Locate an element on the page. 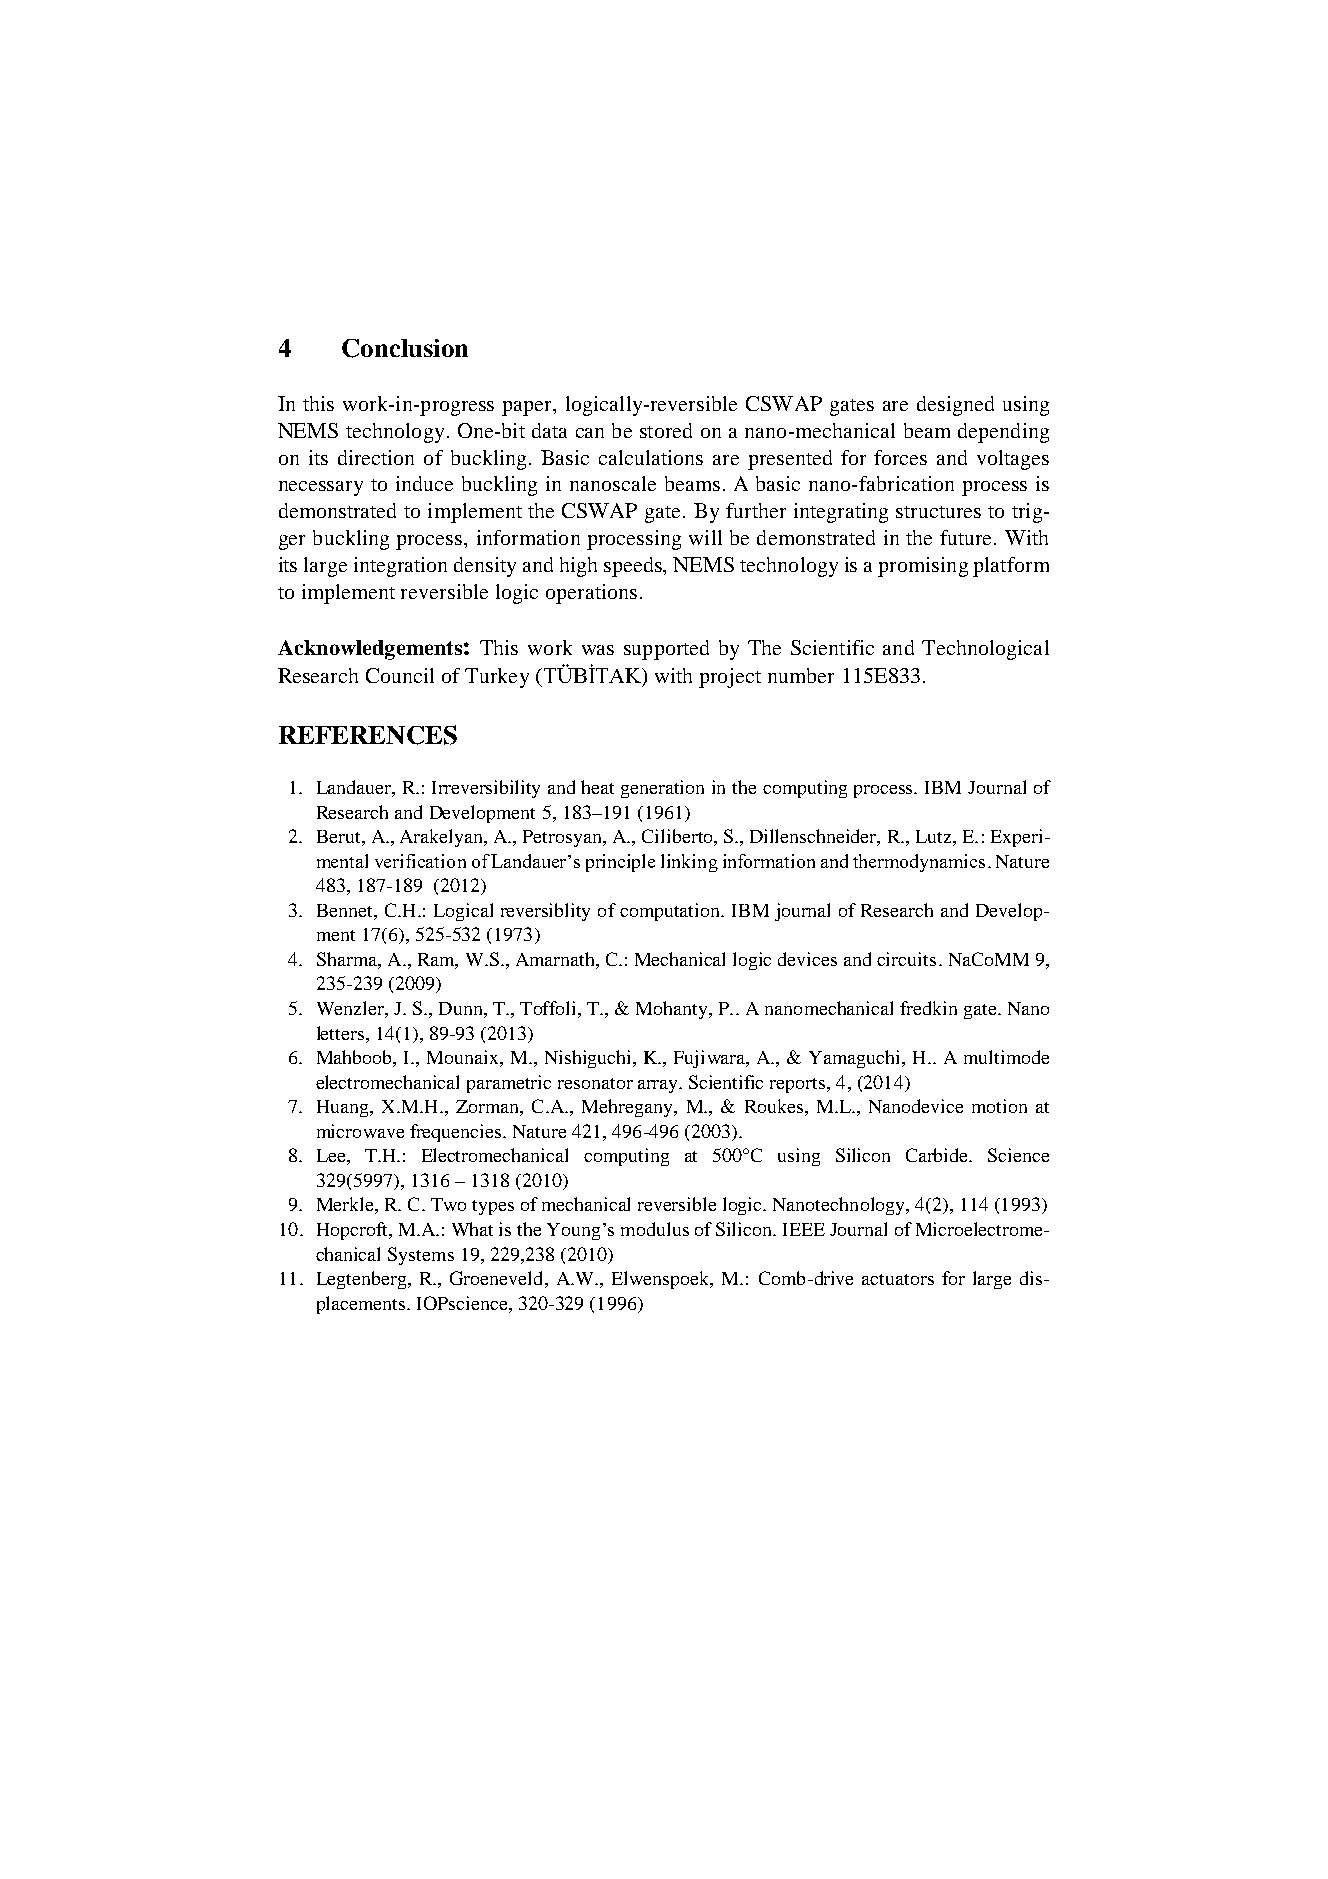 The width and height of the document is (1328, 1879). number is located at coordinates (801, 675).
